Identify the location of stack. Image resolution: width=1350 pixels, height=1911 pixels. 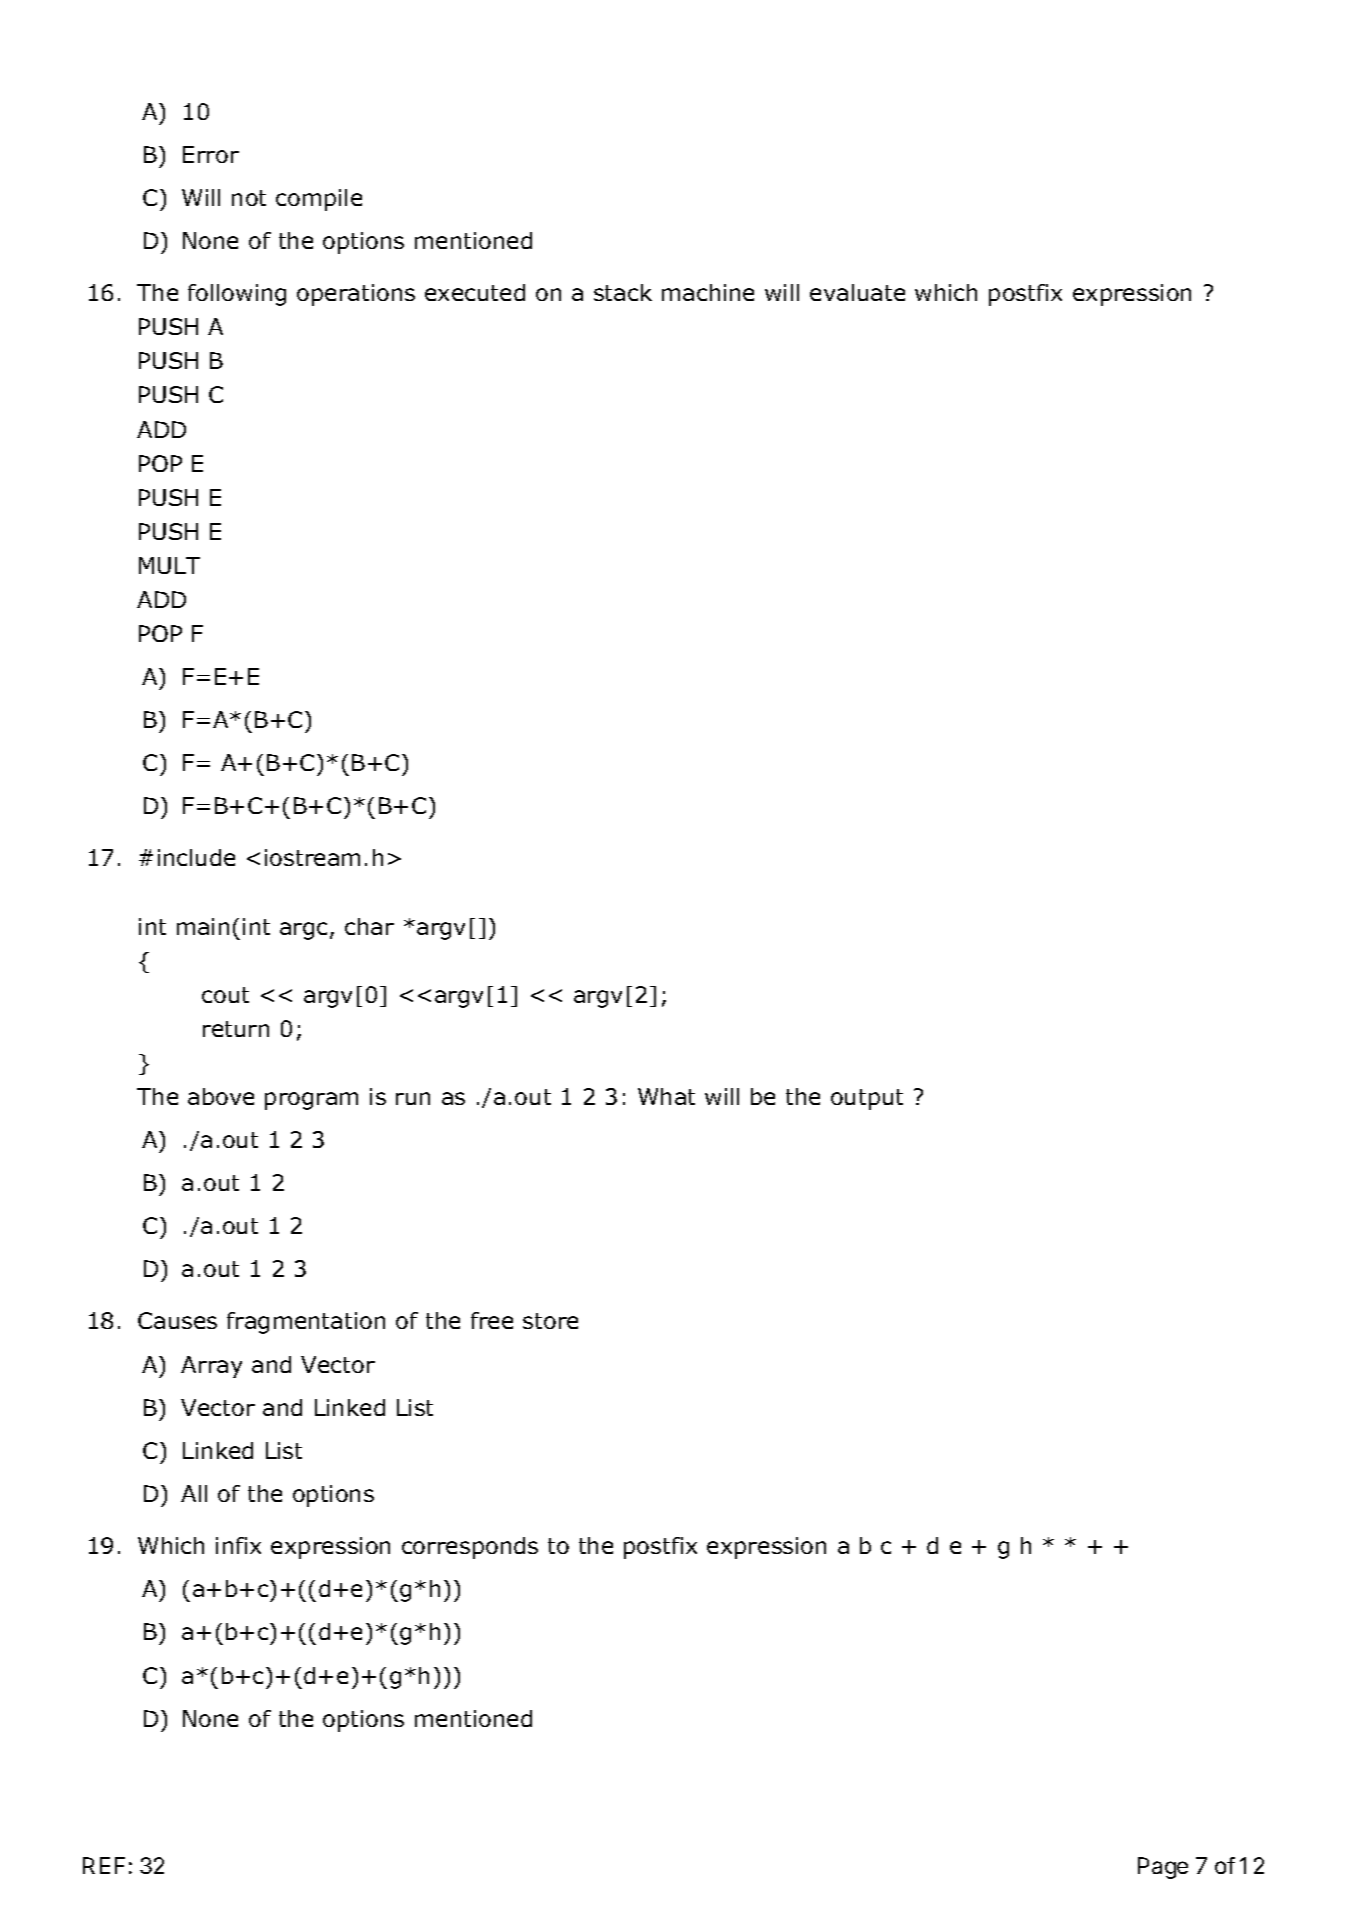
(623, 292).
